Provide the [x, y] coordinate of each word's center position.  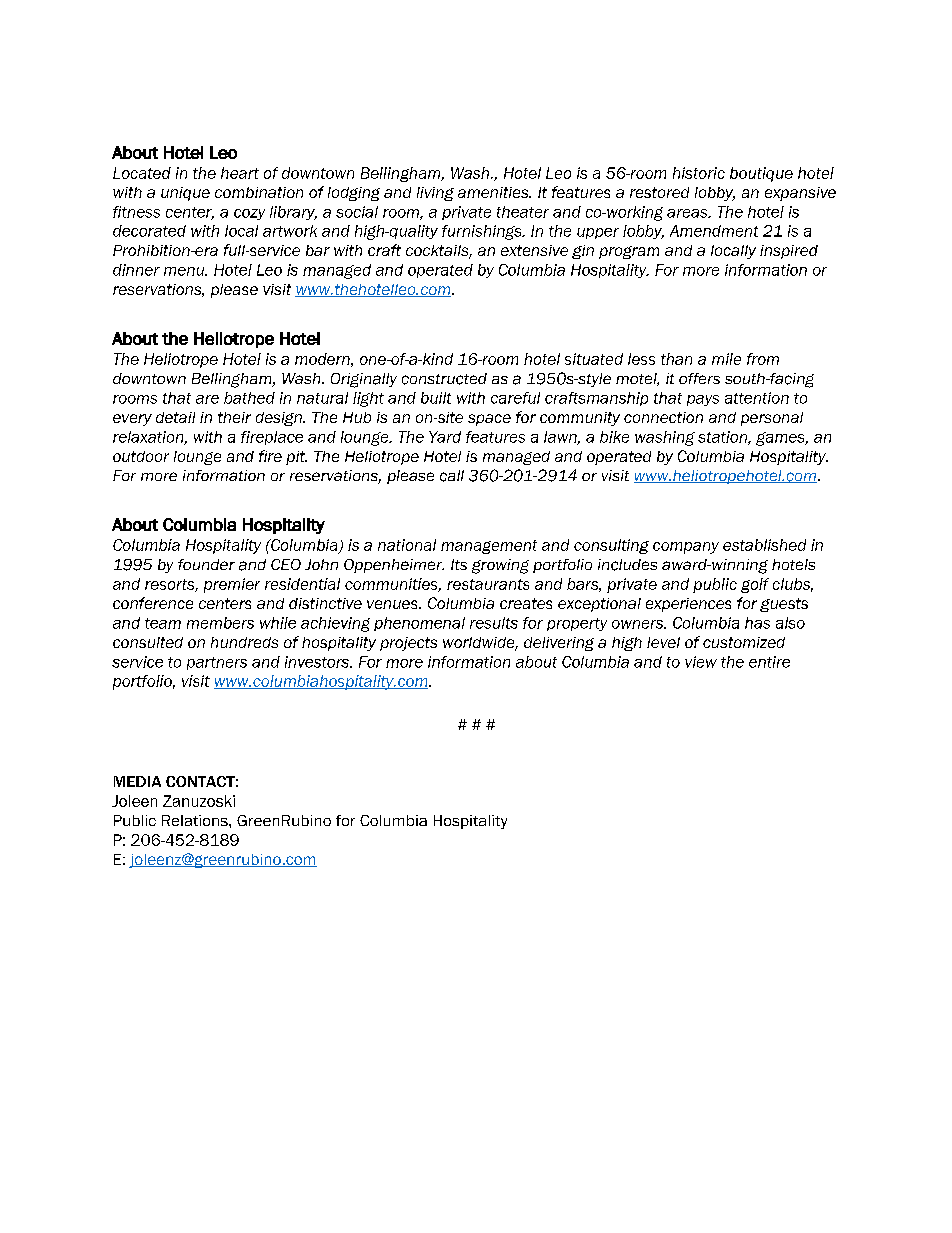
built [436, 398]
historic [699, 173]
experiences [688, 605]
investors [318, 662]
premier [232, 585]
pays [703, 400]
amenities [494, 192]
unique [185, 194]
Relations [196, 820]
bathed [249, 398]
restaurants [488, 584]
